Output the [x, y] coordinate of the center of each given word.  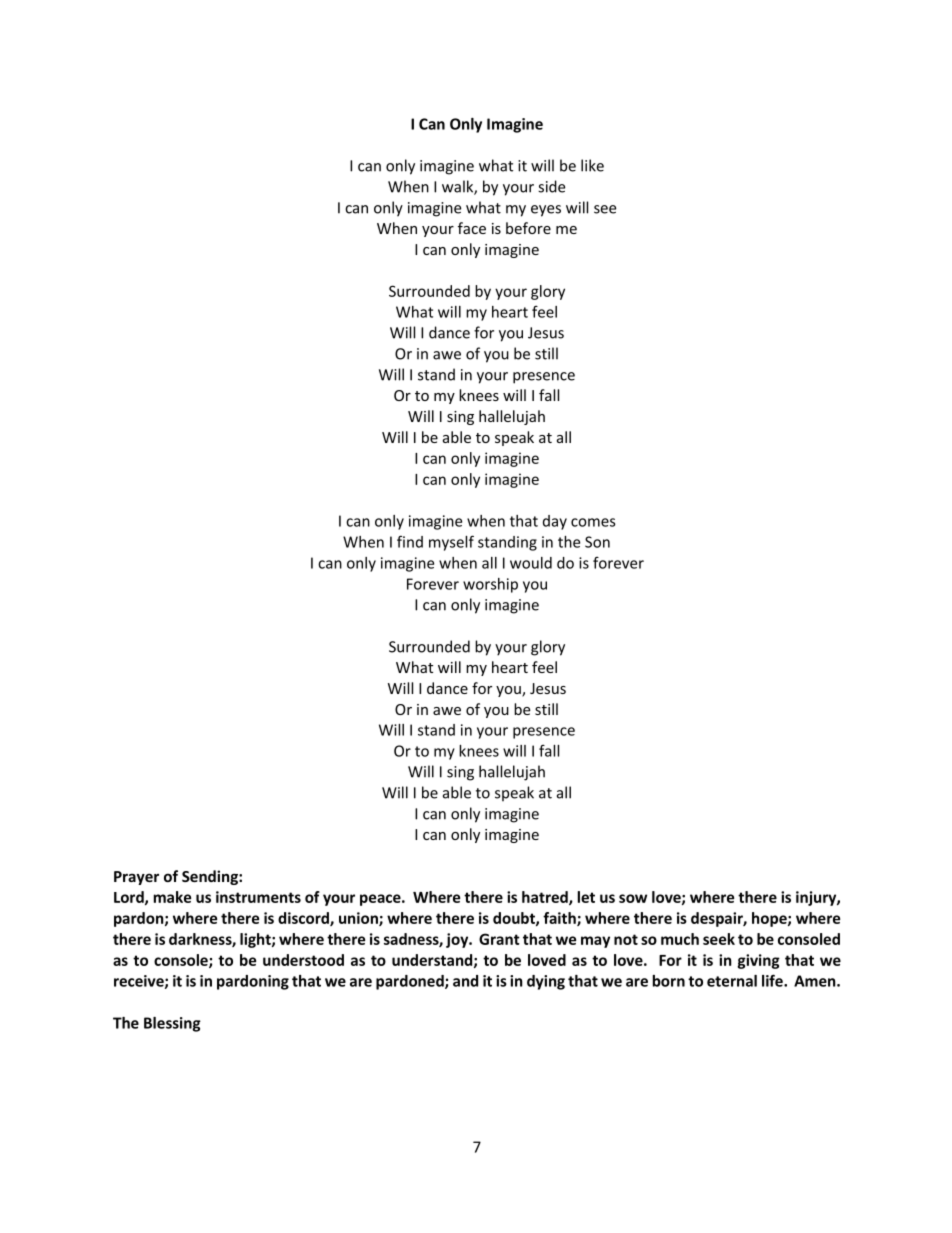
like [592, 165]
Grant [499, 939]
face [472, 228]
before [528, 228]
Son [597, 542]
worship [490, 585]
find [410, 541]
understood [303, 960]
